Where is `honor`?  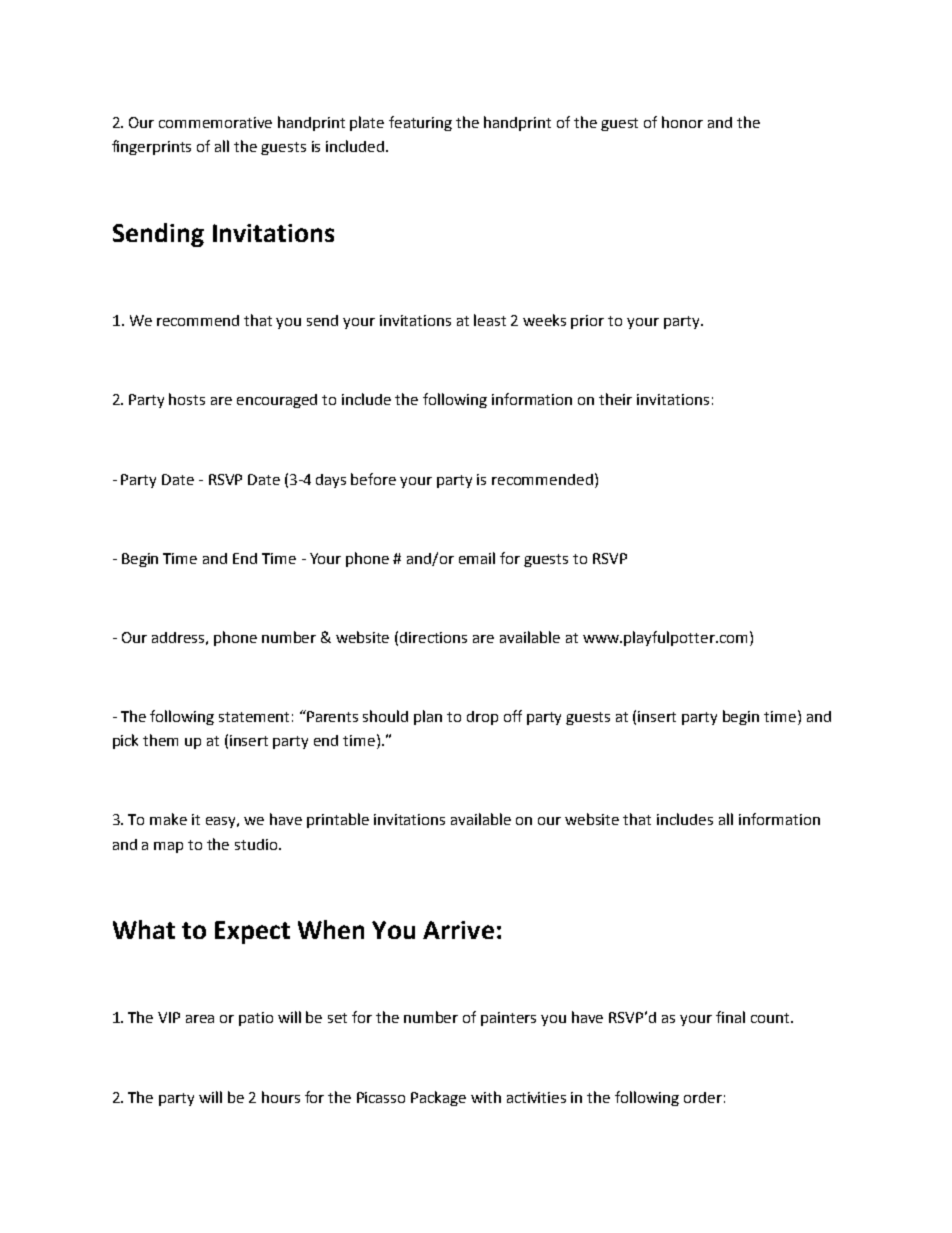
honor is located at coordinates (682, 122).
